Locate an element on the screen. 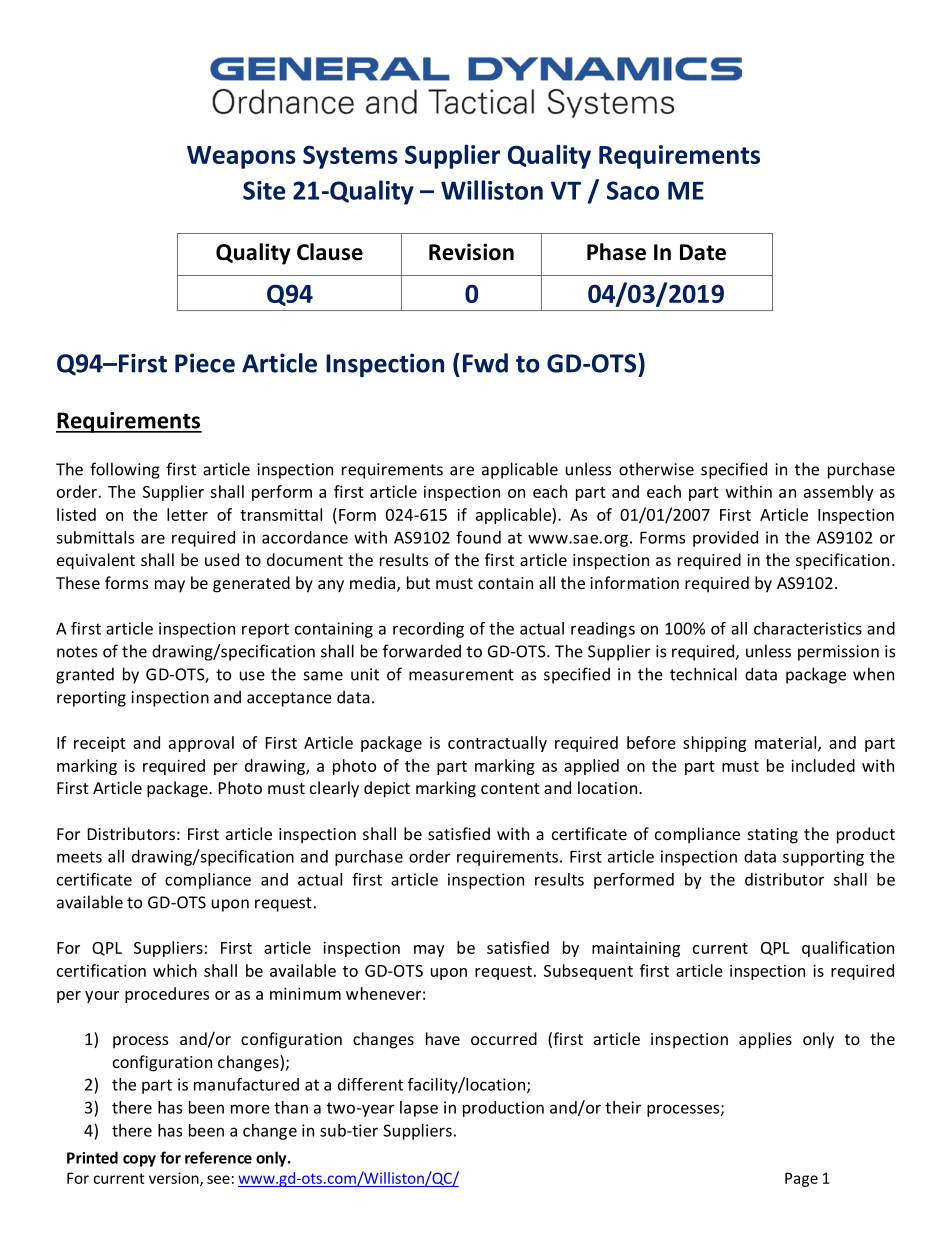 The image size is (952, 1233). lapse is located at coordinates (419, 1109).
